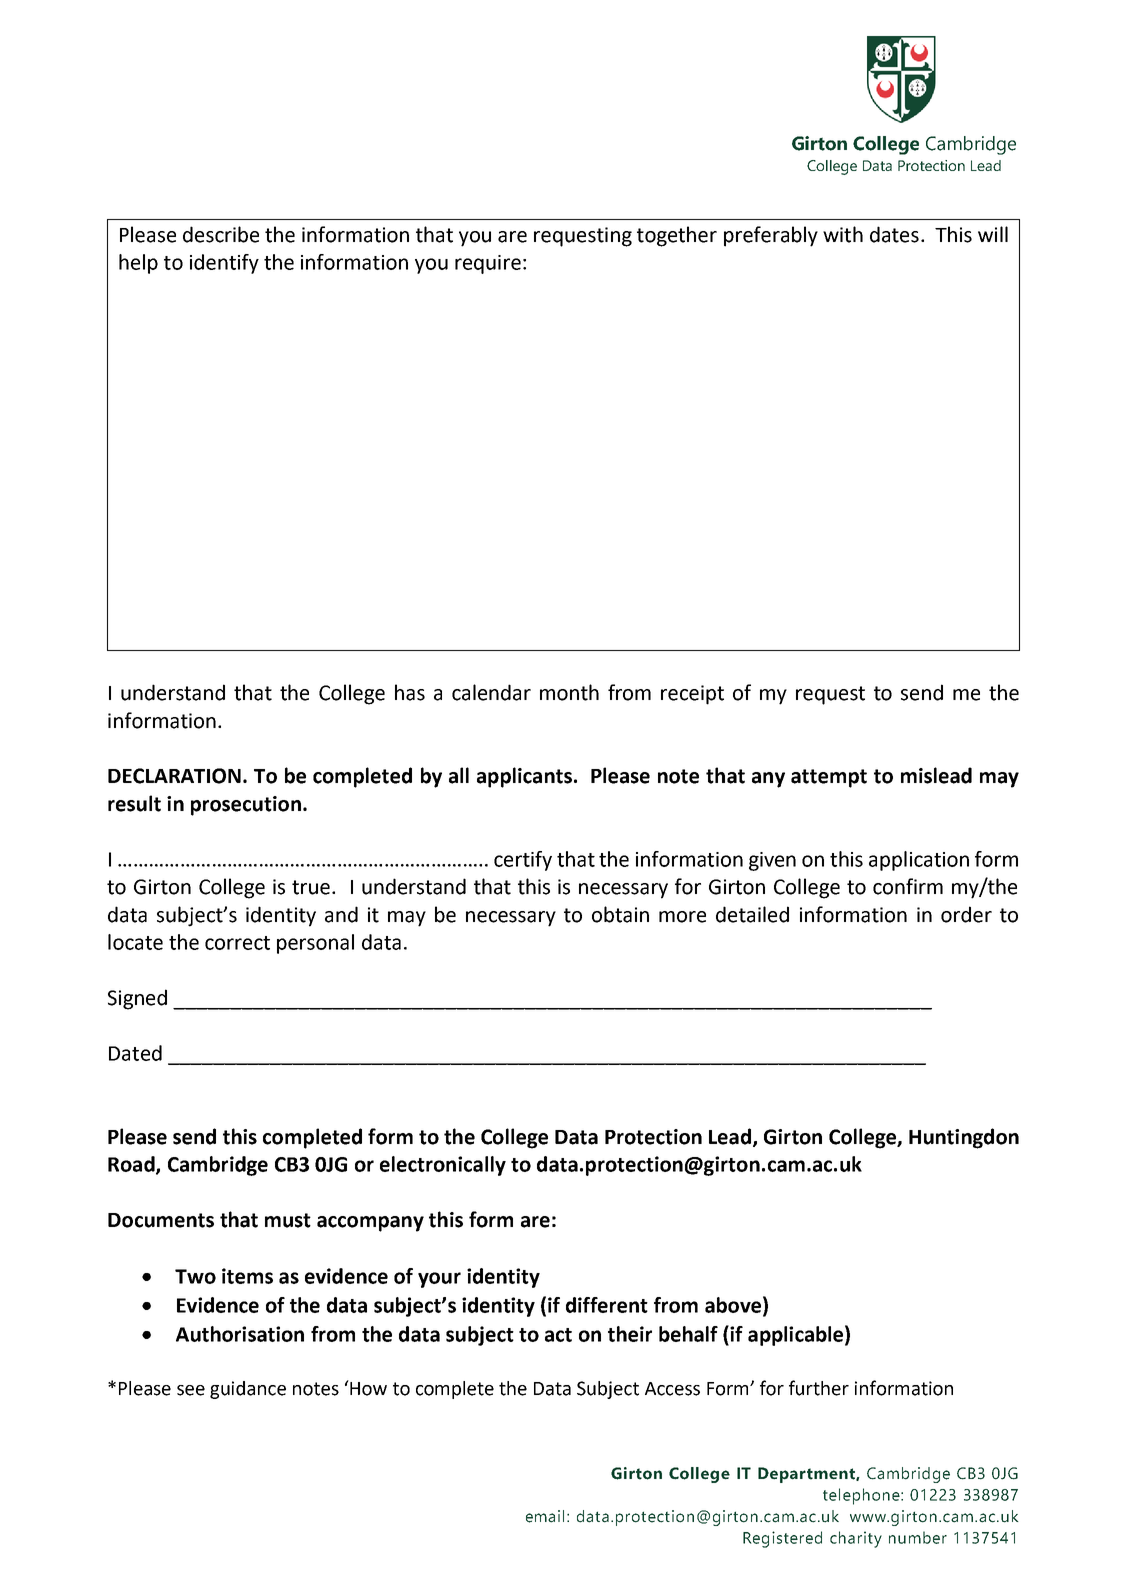 The image size is (1127, 1594). I want to click on certify, so click(523, 861).
